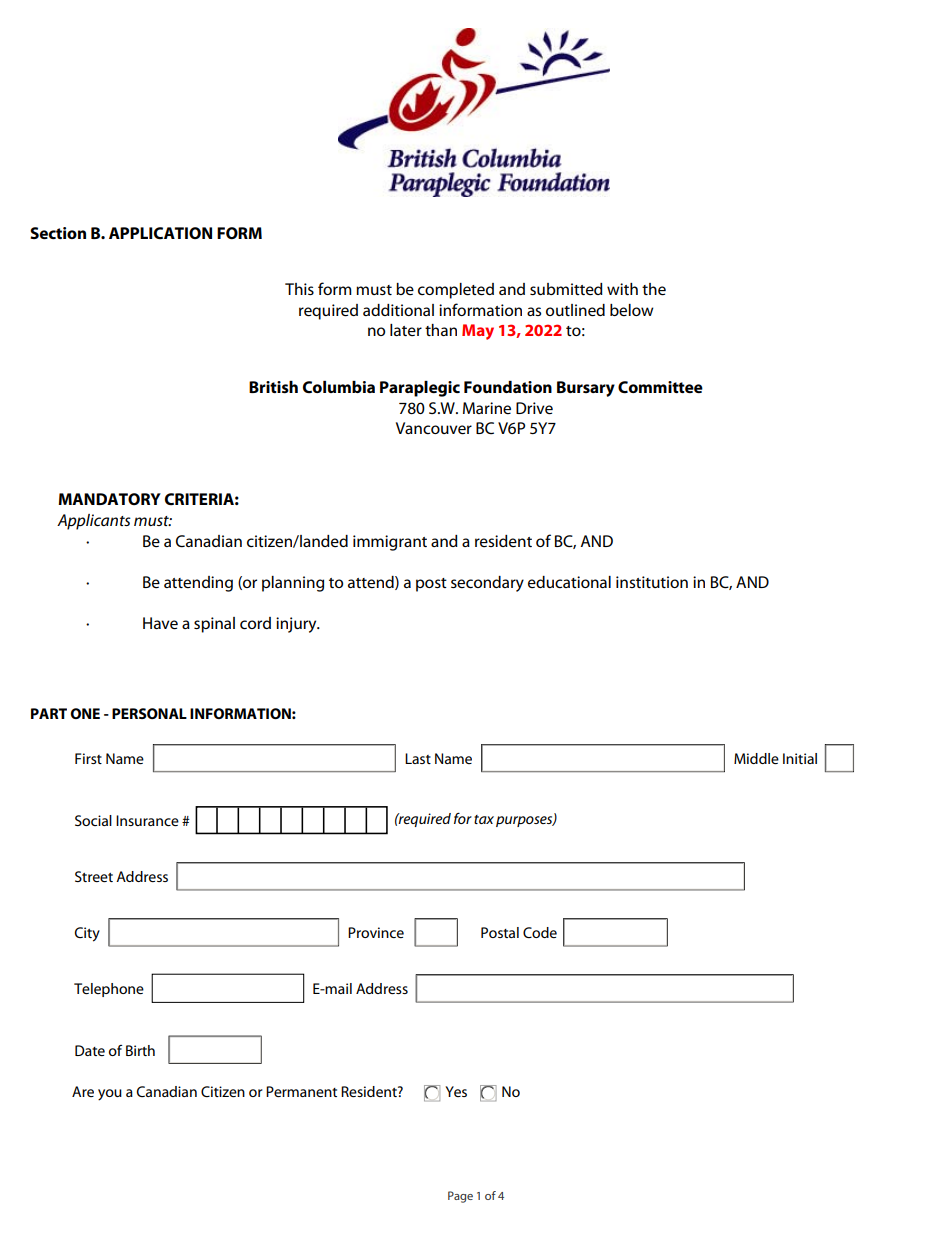 The width and height of the page is (952, 1233). Describe the element at coordinates (460, 1197) in the page. I see `Page` at that location.
